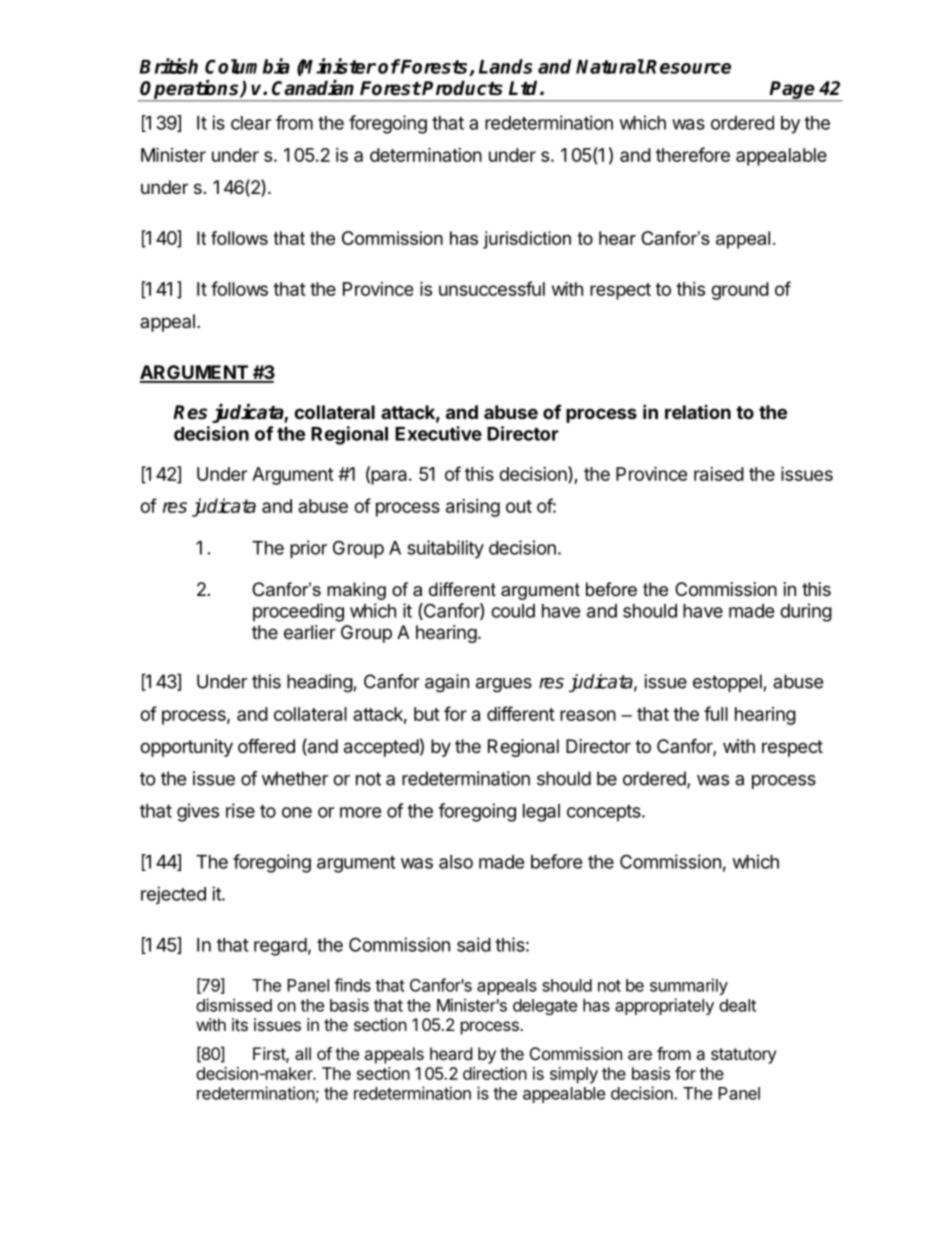 The width and height of the image is (952, 1233). I want to click on during, so click(806, 612).
